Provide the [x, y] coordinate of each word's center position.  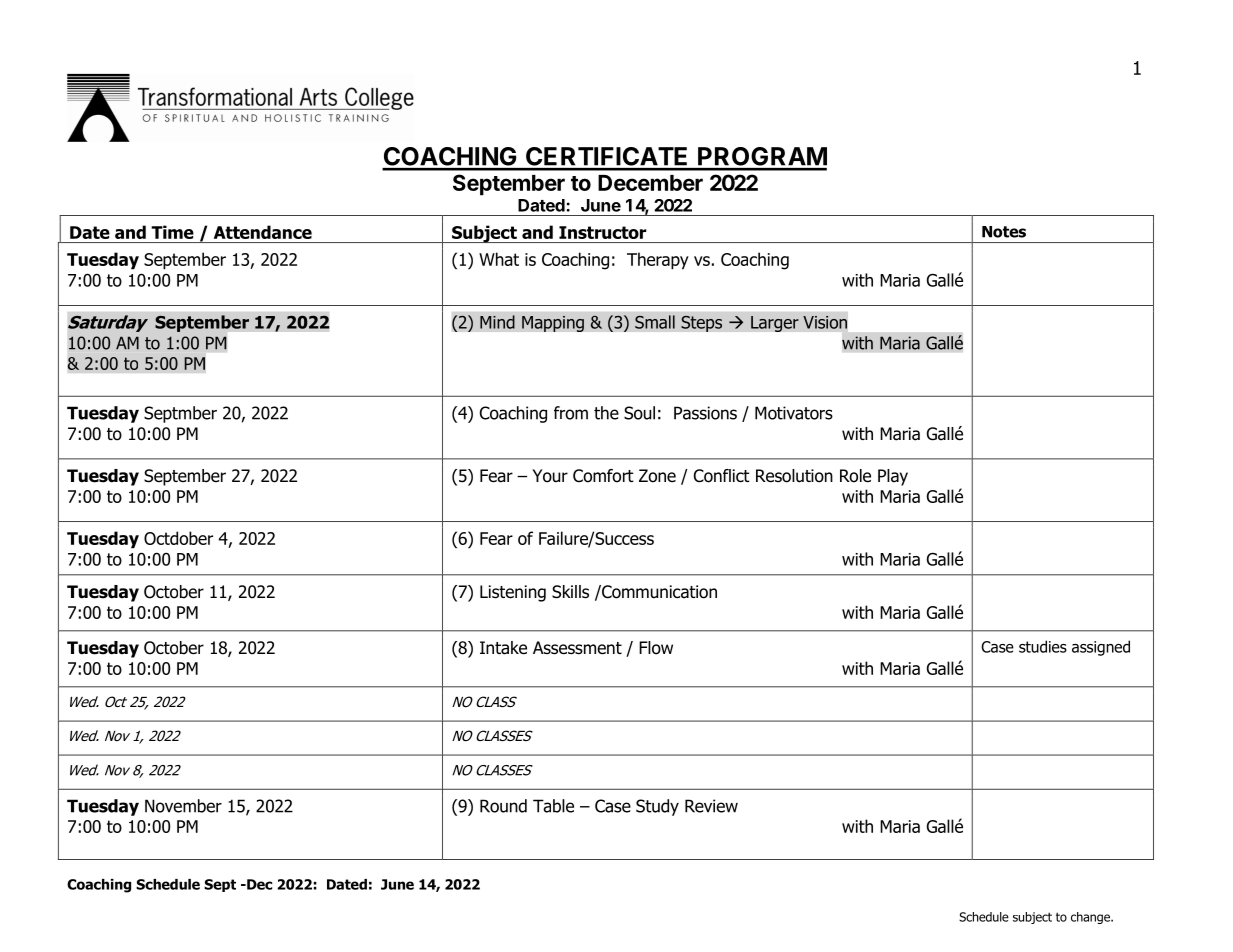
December [650, 183]
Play [893, 477]
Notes [1004, 232]
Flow [656, 648]
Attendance [263, 232]
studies [1043, 646]
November [183, 806]
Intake [503, 648]
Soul [639, 413]
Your [550, 476]
